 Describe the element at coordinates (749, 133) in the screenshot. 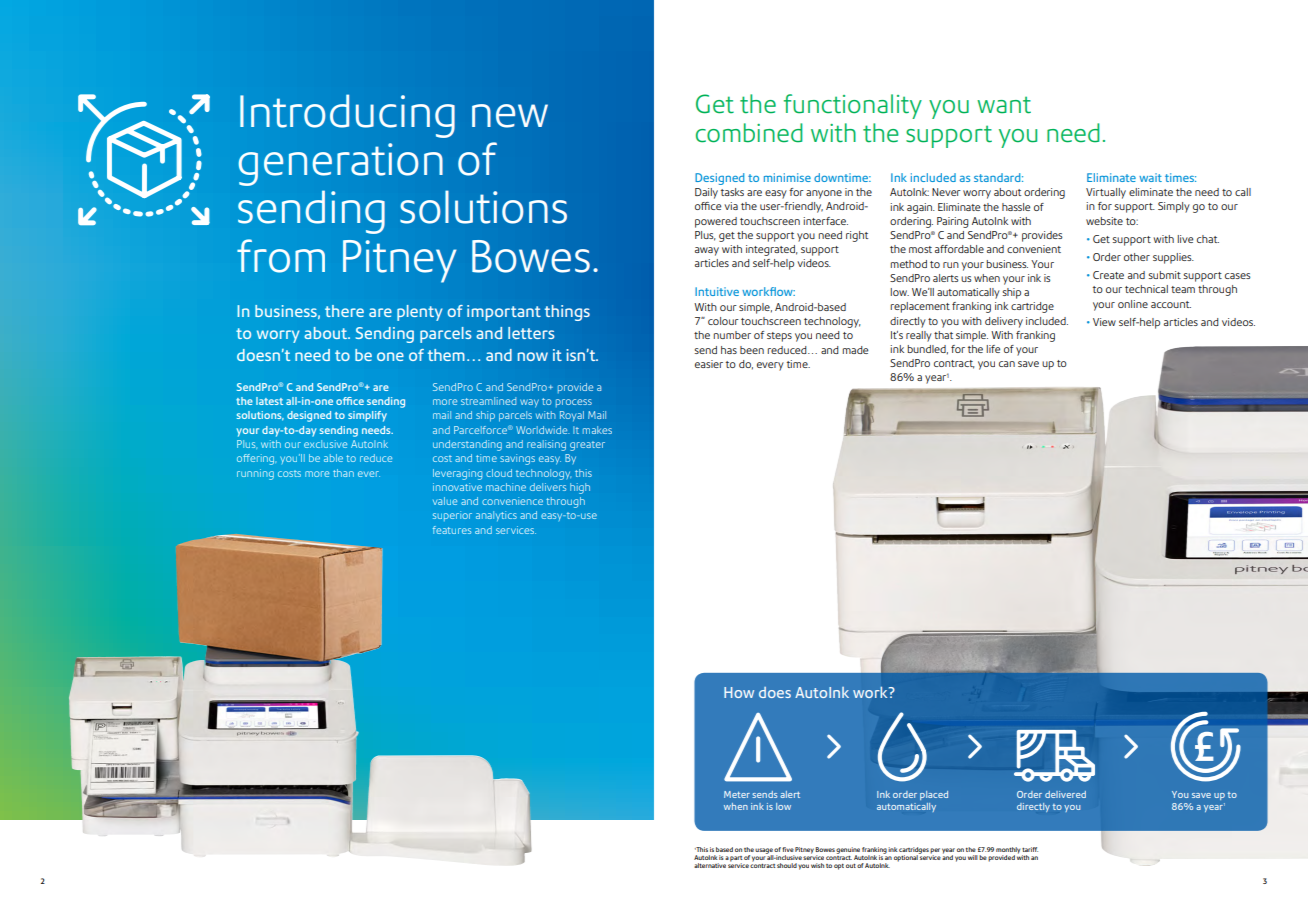

I see `combined` at that location.
